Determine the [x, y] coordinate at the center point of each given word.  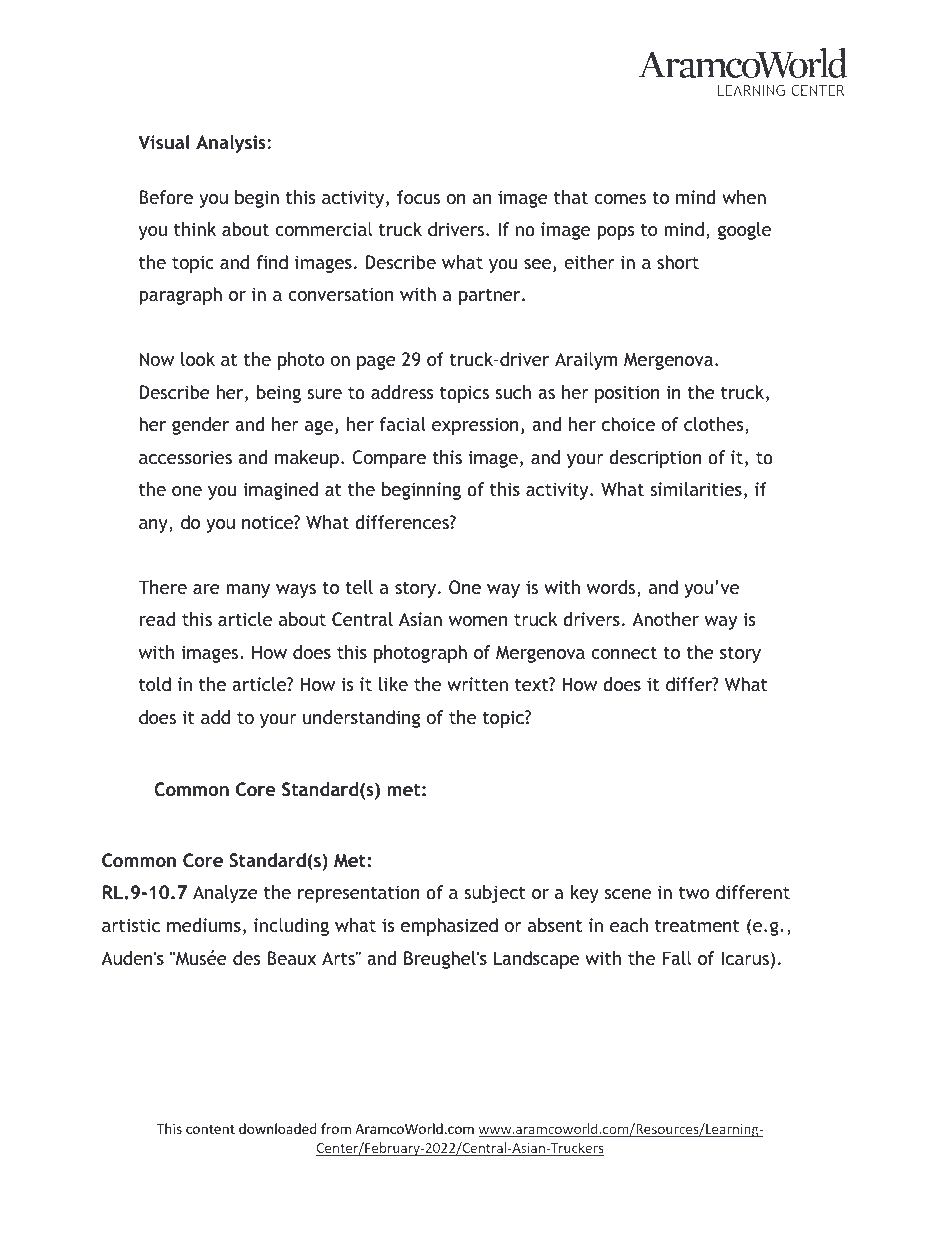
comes [620, 199]
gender [200, 426]
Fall [676, 958]
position [627, 394]
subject [495, 894]
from [336, 1128]
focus [418, 197]
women [478, 621]
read [157, 619]
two [694, 892]
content [210, 1129]
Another [665, 619]
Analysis [231, 144]
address [402, 392]
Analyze [225, 894]
